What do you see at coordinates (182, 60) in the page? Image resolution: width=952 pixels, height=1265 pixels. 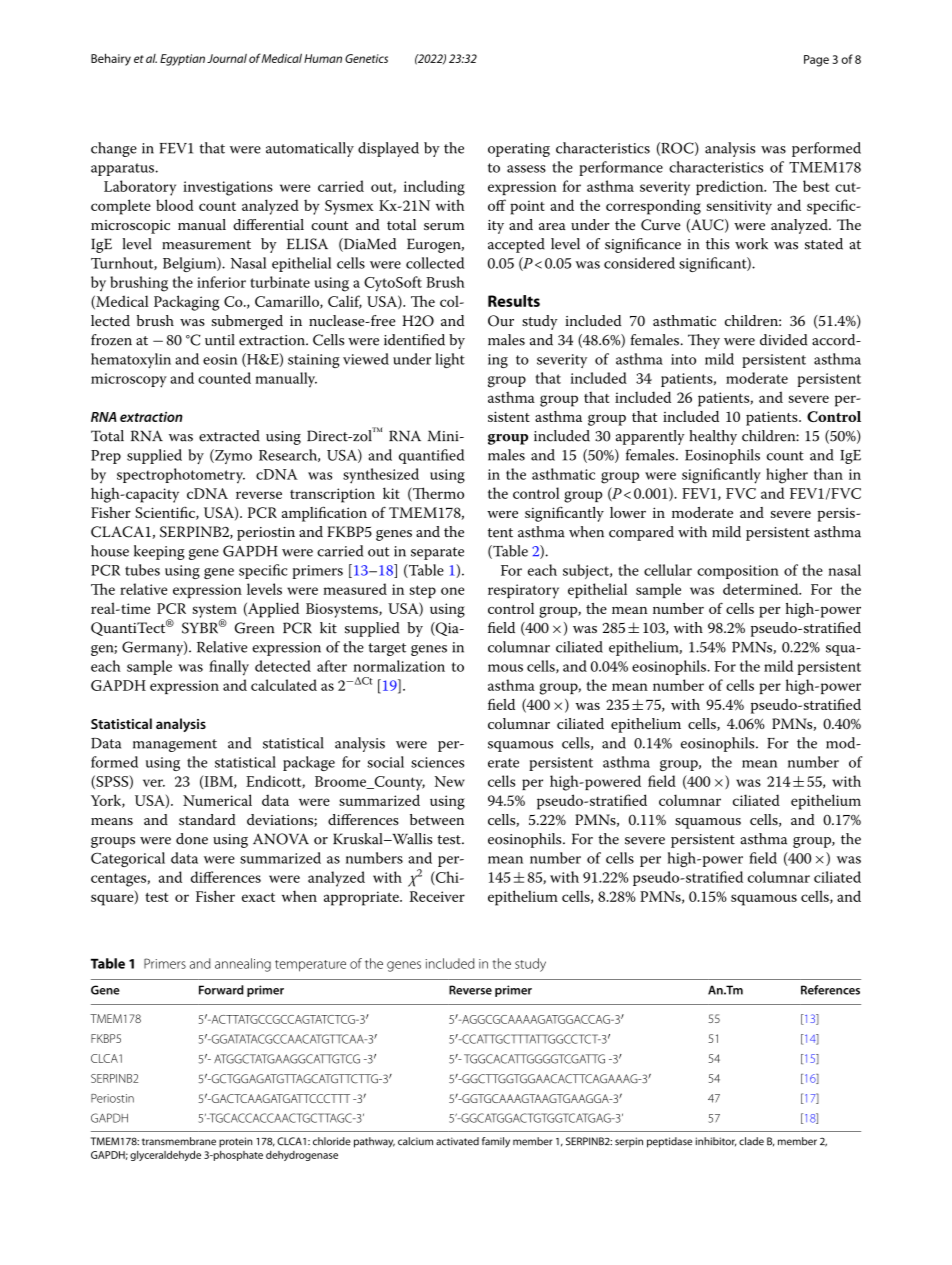 I see `Egyptian` at bounding box center [182, 60].
